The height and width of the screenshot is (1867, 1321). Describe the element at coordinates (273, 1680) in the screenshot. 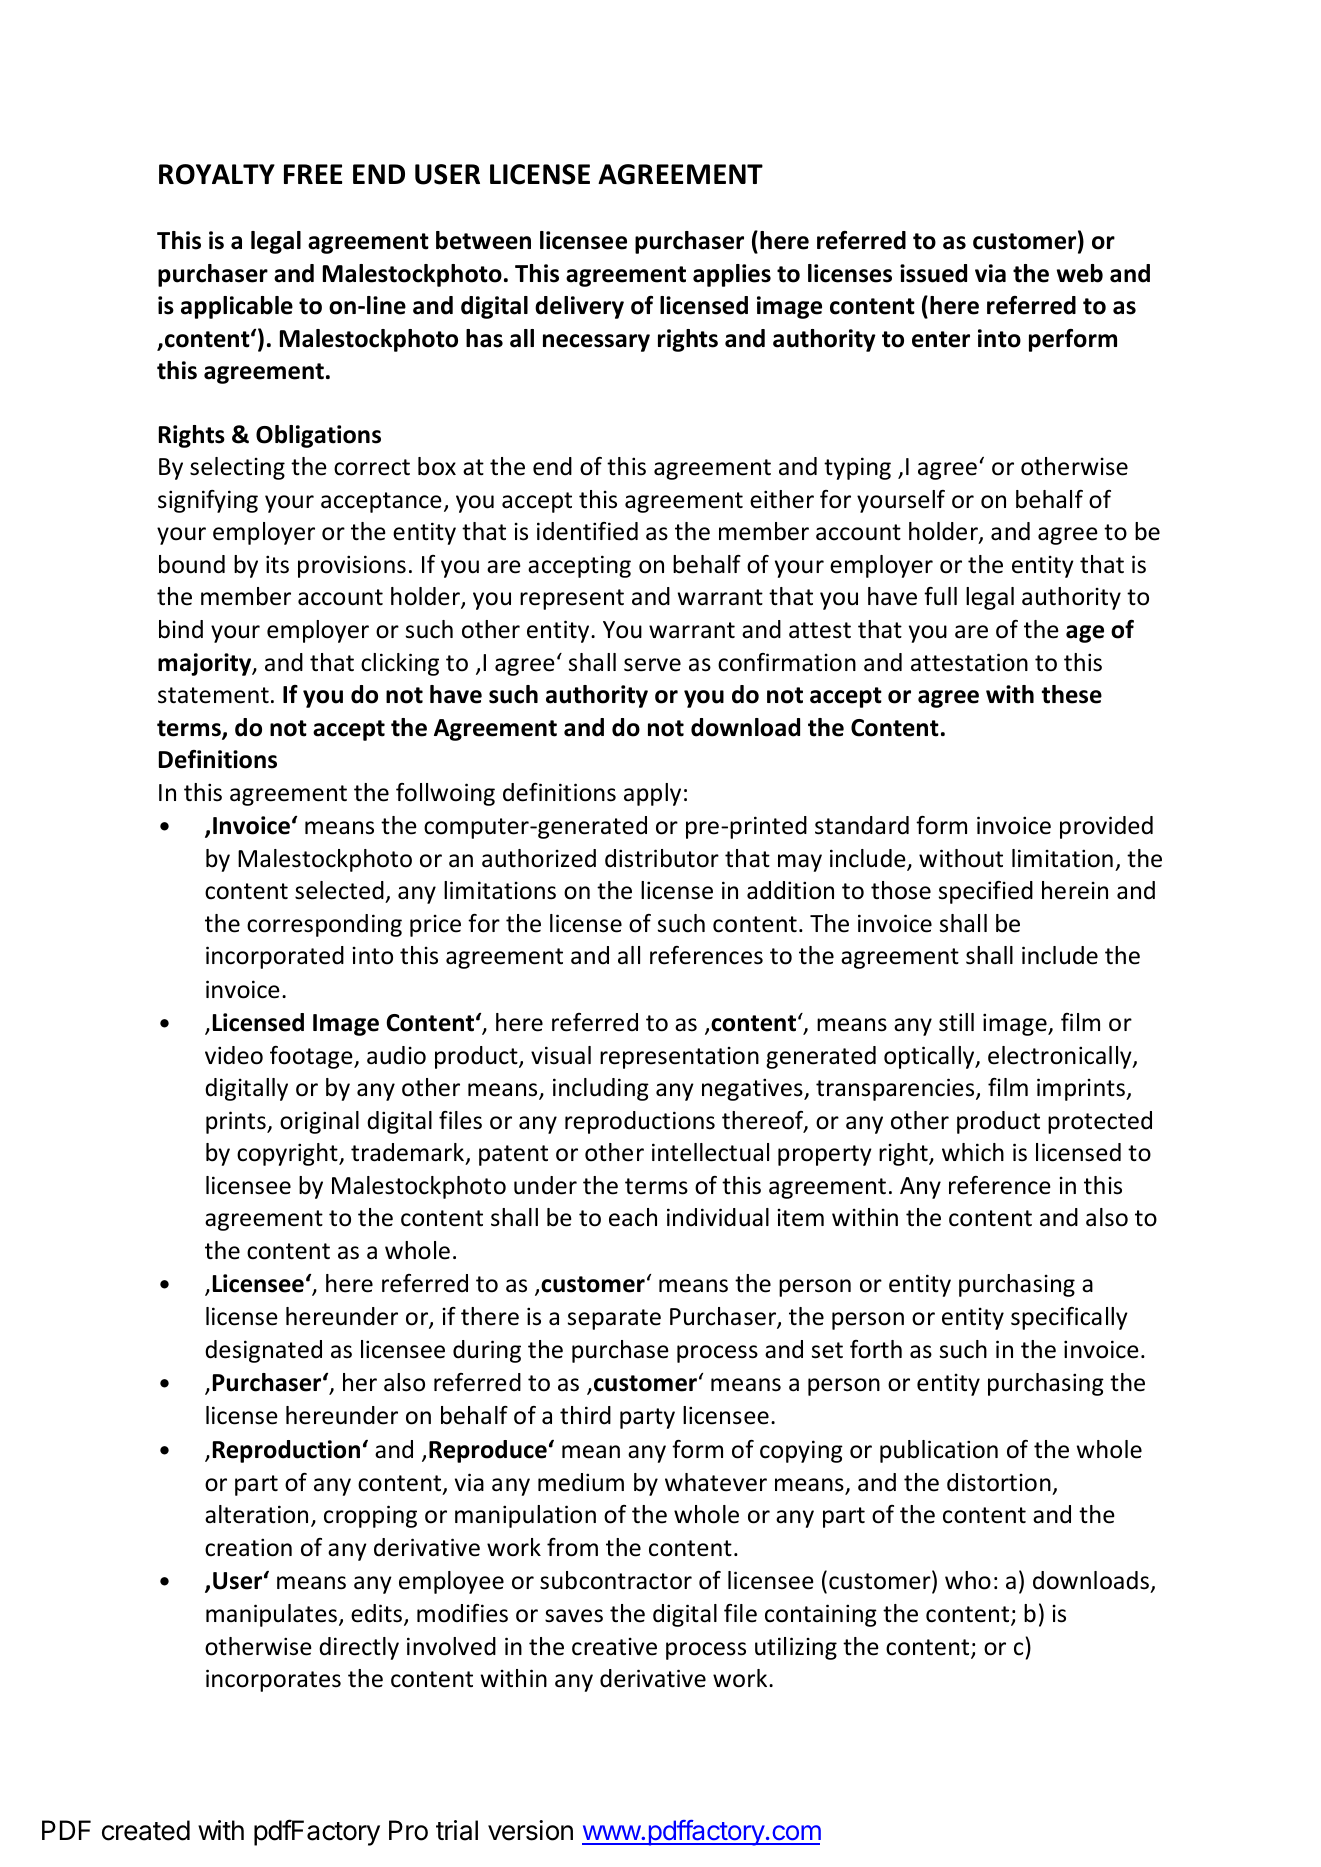

I see `incorporates` at that location.
